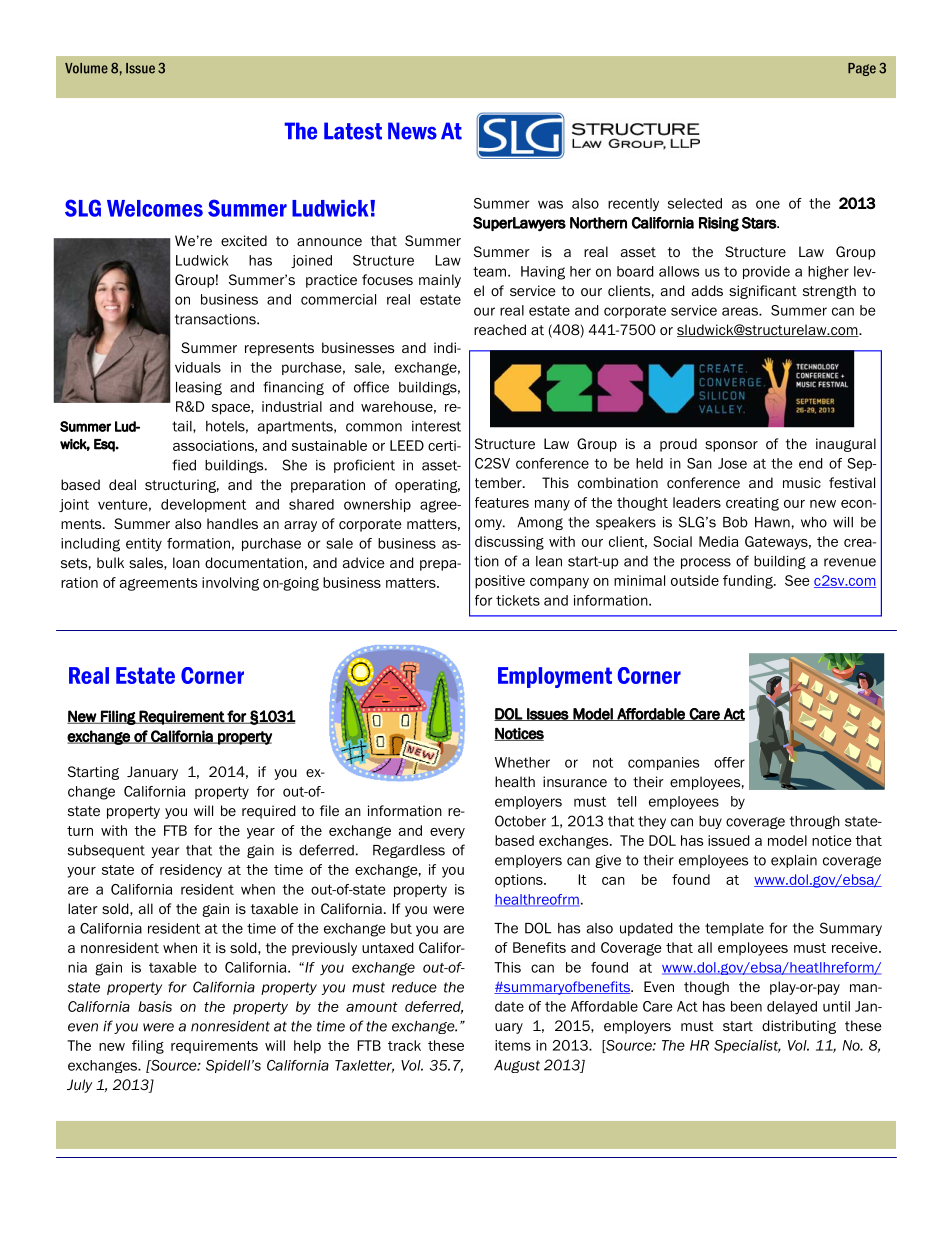 This screenshot has width=952, height=1233. Describe the element at coordinates (86, 68) in the screenshot. I see `Volume` at that location.
